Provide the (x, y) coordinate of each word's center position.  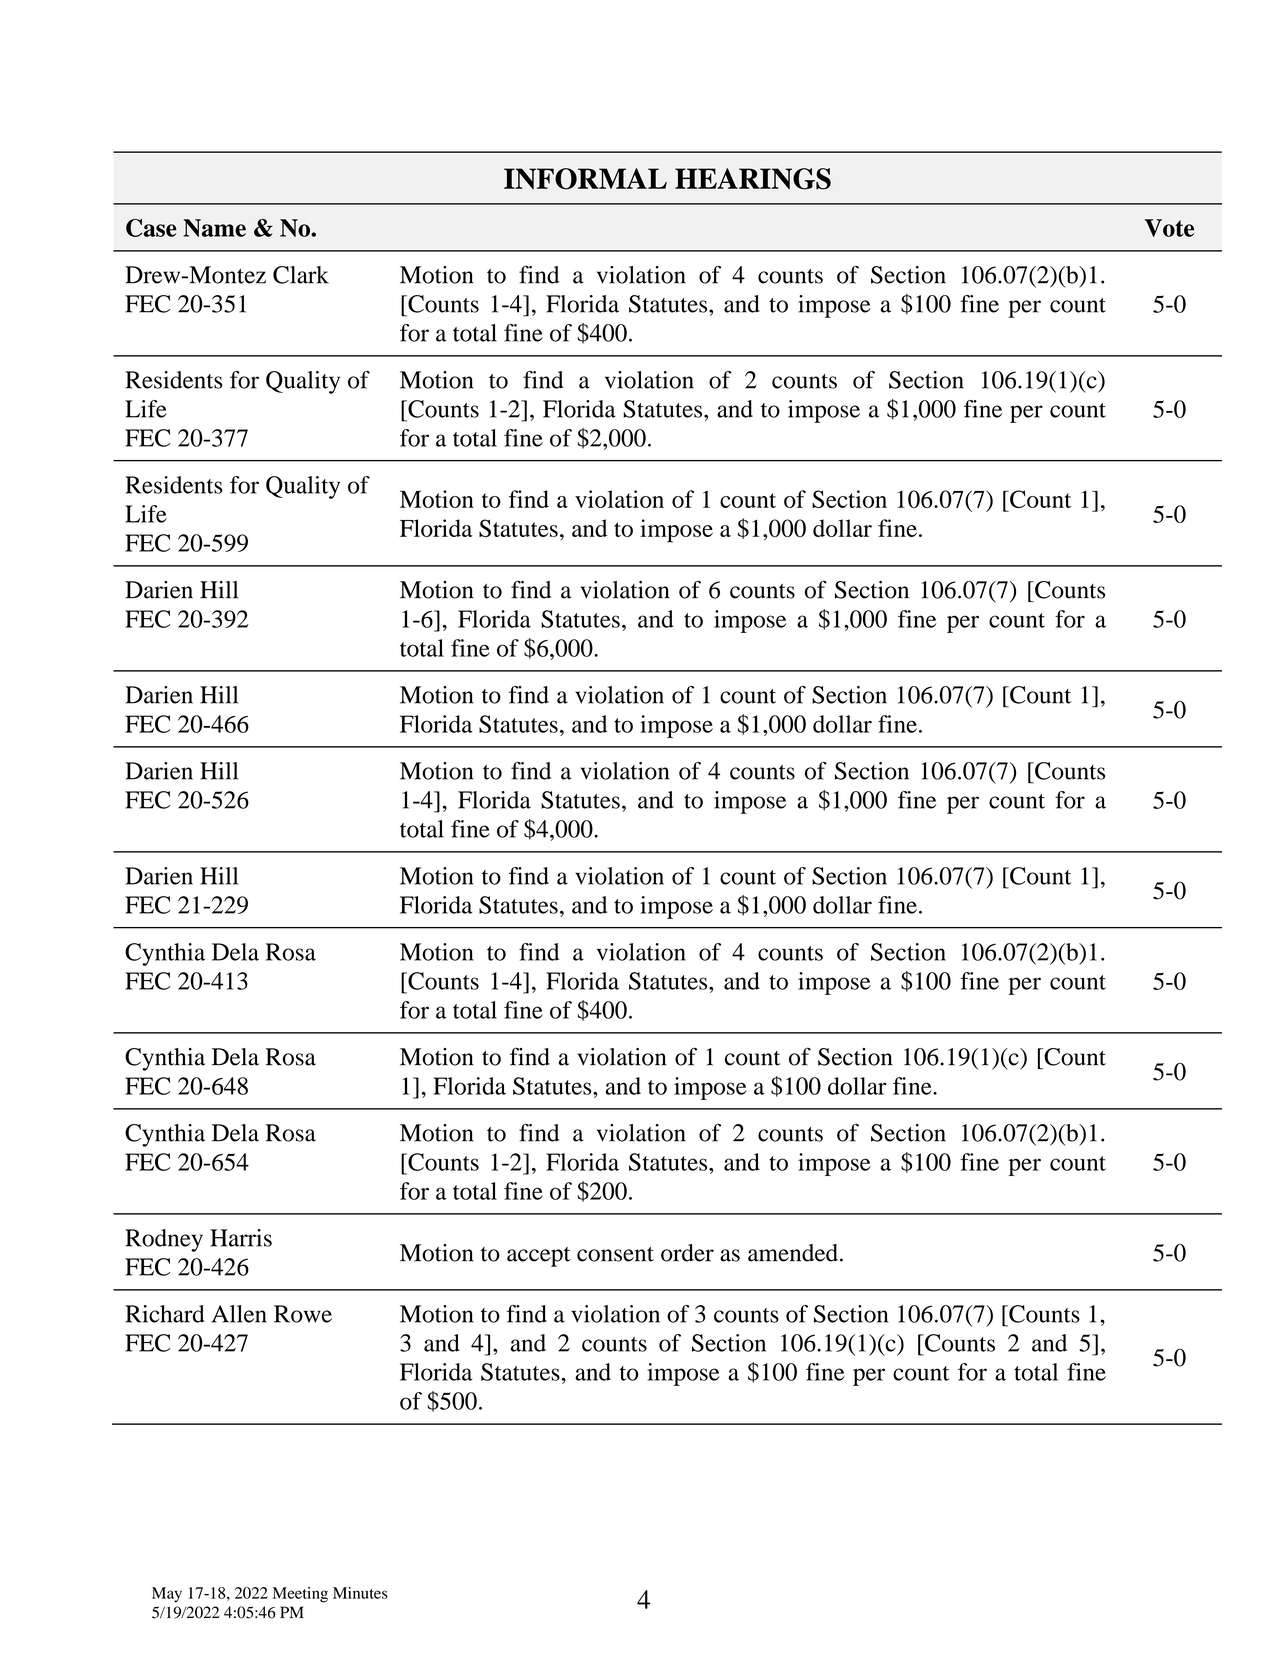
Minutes (360, 1593)
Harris (241, 1238)
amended (793, 1253)
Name (214, 228)
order (687, 1253)
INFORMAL (585, 179)
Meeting (300, 1595)
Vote (1169, 228)
